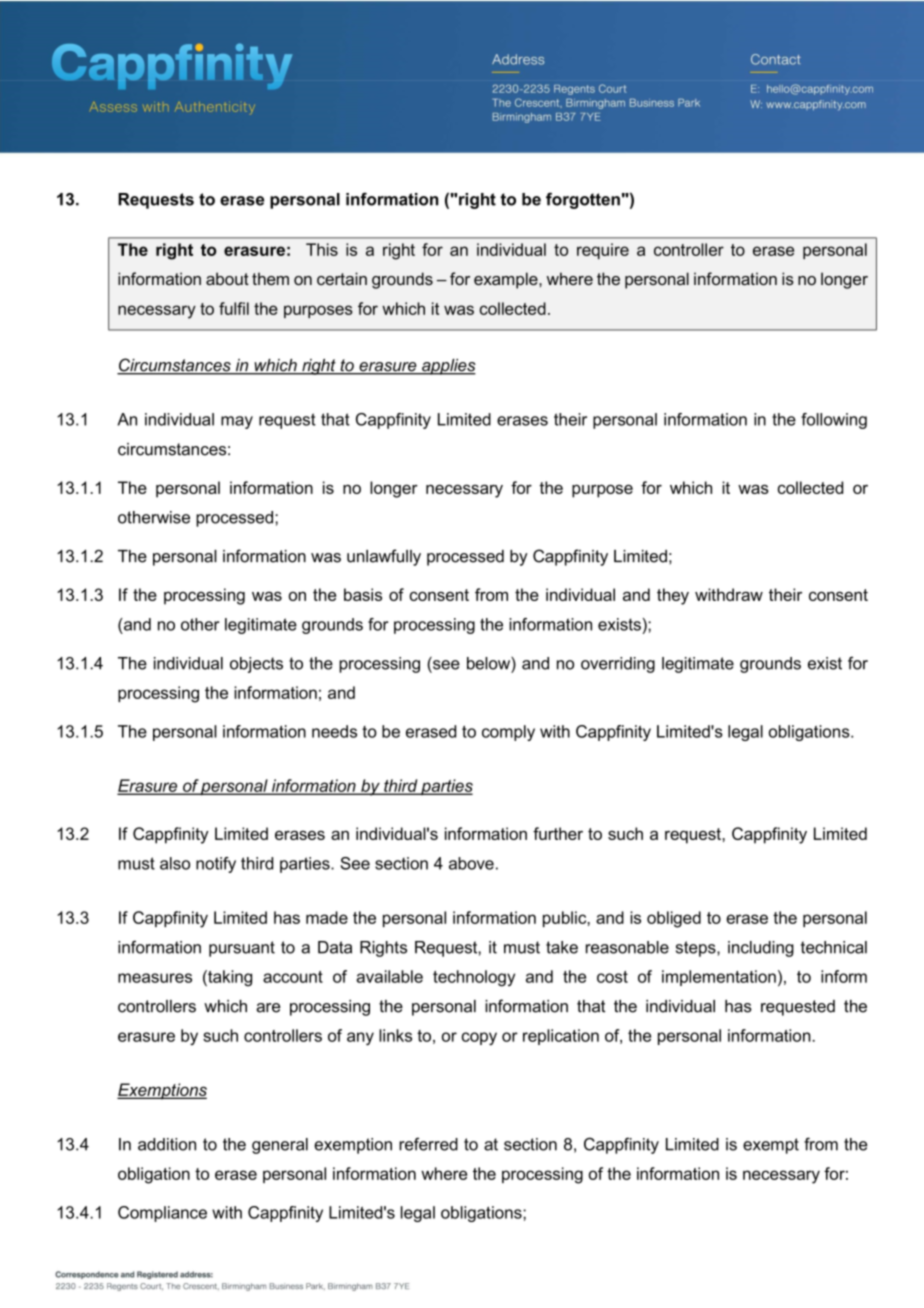 The image size is (924, 1308). What do you see at coordinates (561, 1037) in the screenshot?
I see `replication` at bounding box center [561, 1037].
